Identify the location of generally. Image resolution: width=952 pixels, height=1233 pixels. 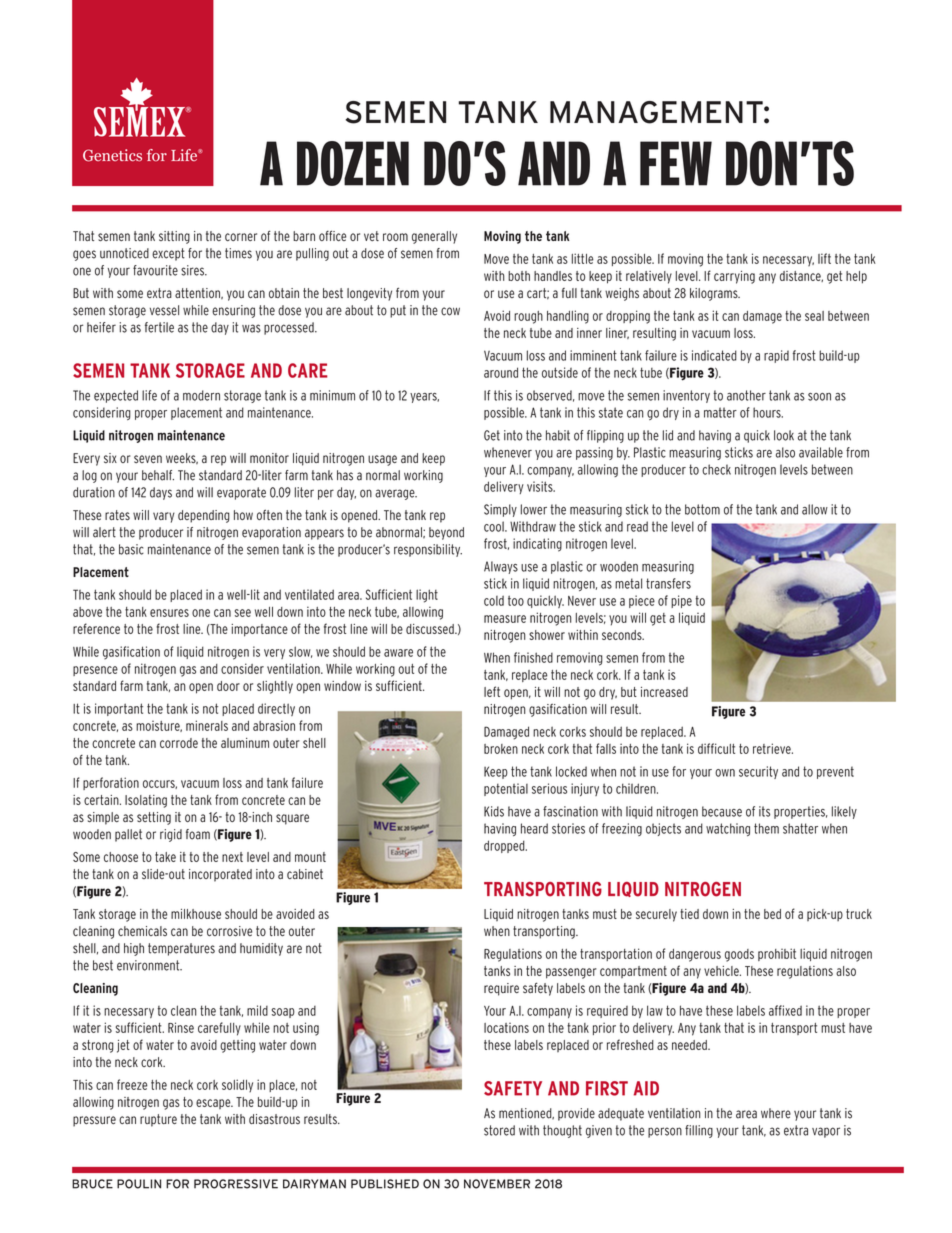
(434, 237).
